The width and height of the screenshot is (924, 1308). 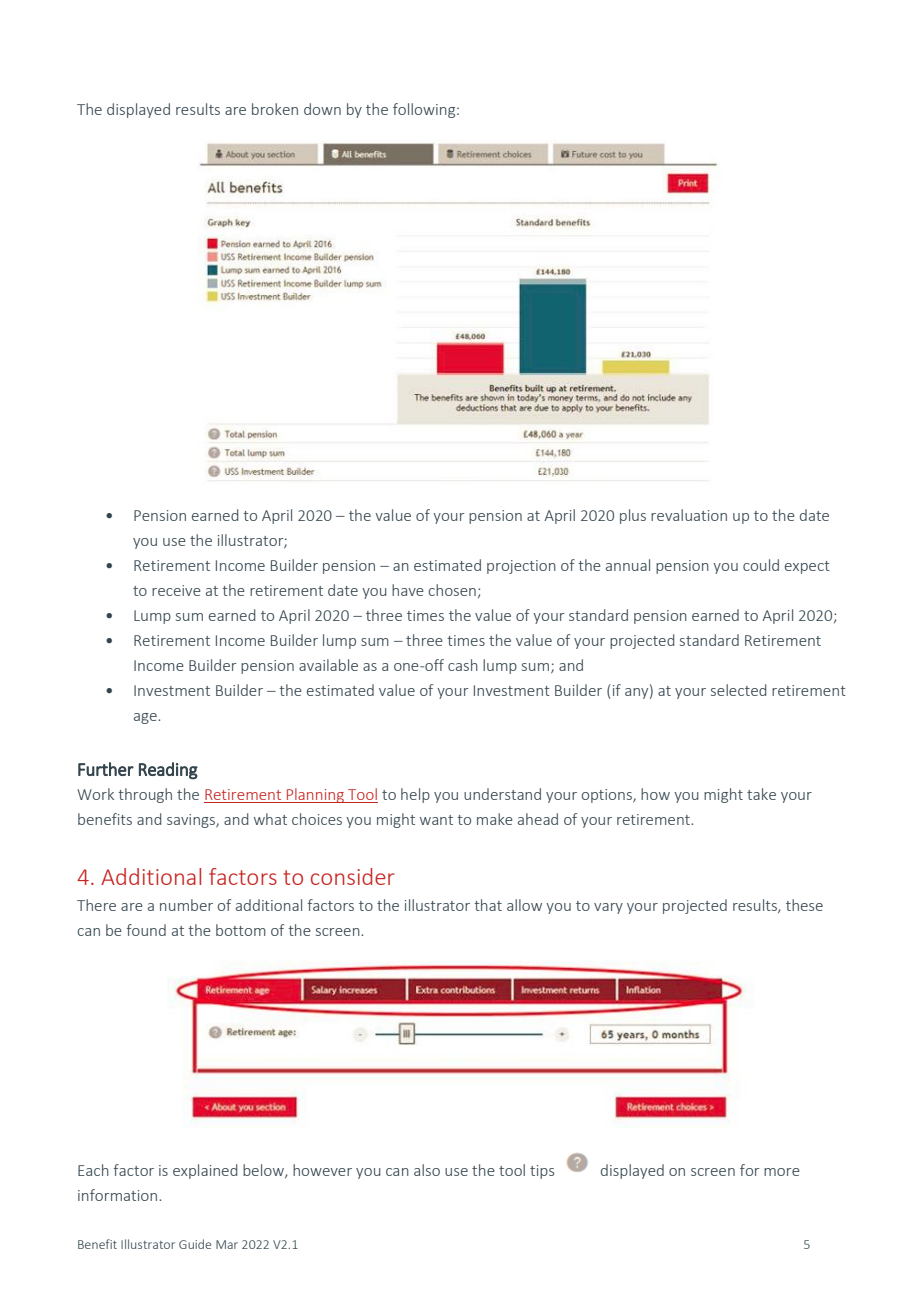 What do you see at coordinates (436, 820) in the screenshot?
I see `want` at bounding box center [436, 820].
